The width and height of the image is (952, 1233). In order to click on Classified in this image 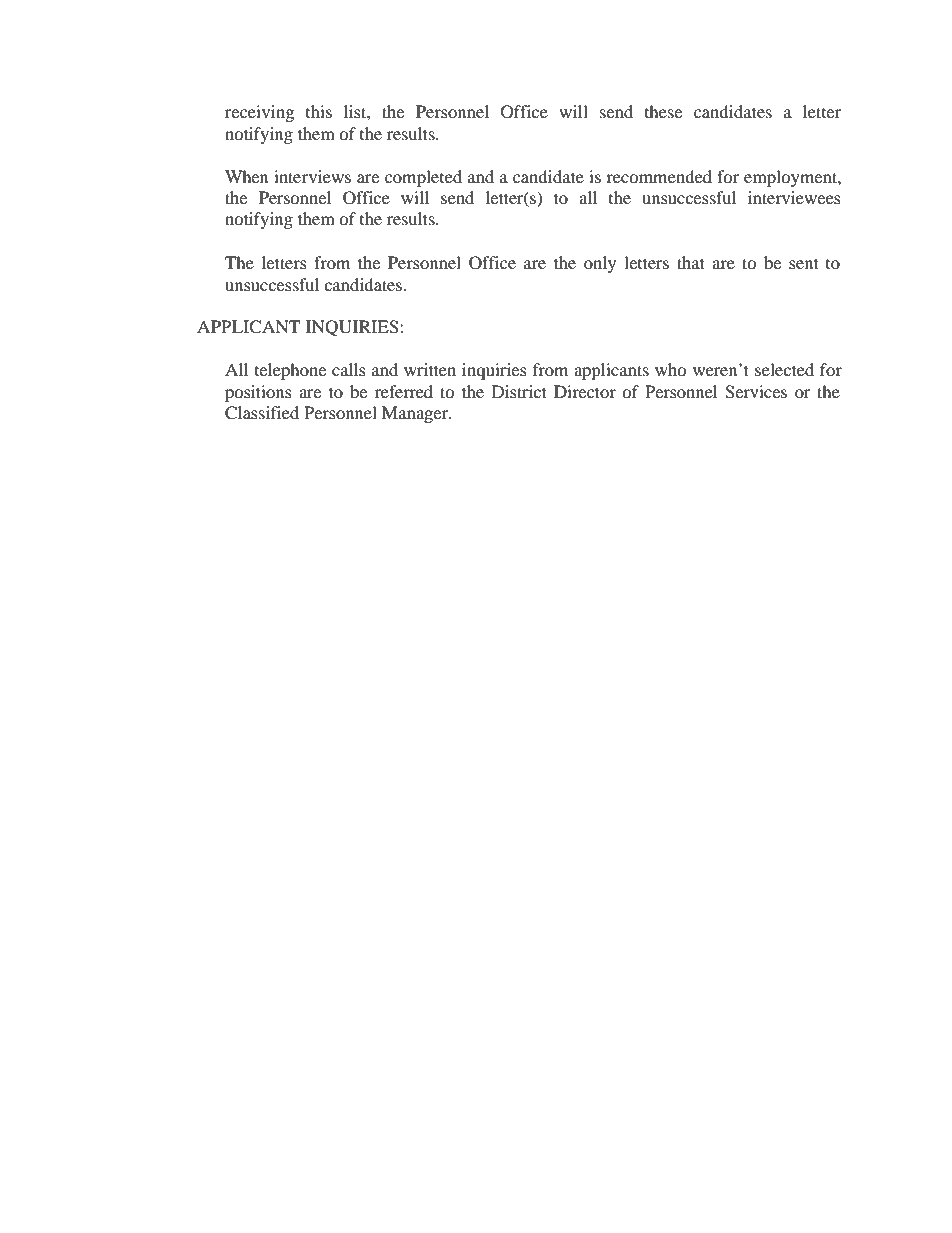, I will do `click(262, 413)`.
